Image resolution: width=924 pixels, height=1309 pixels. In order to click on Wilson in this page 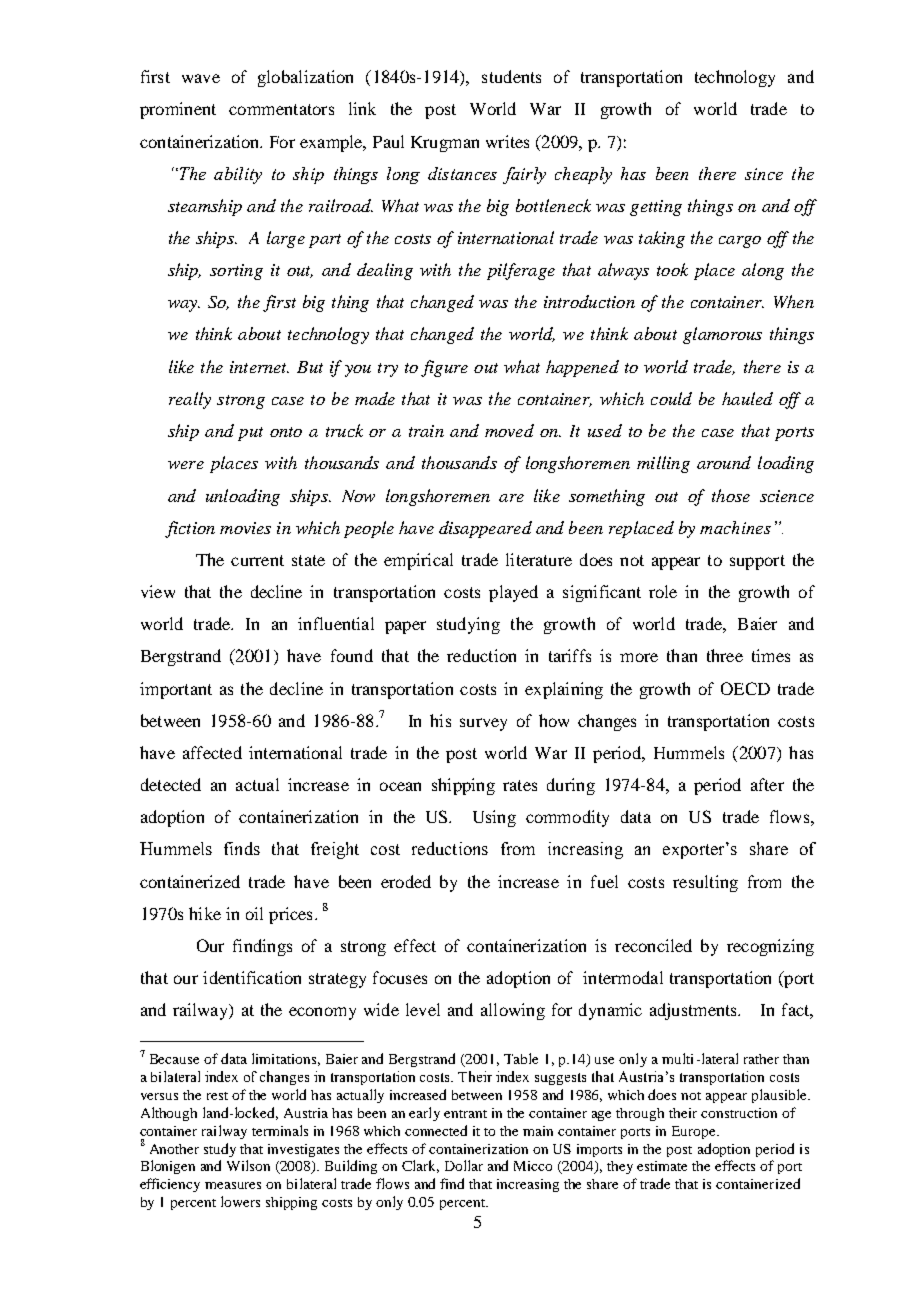, I will do `click(248, 1165)`.
